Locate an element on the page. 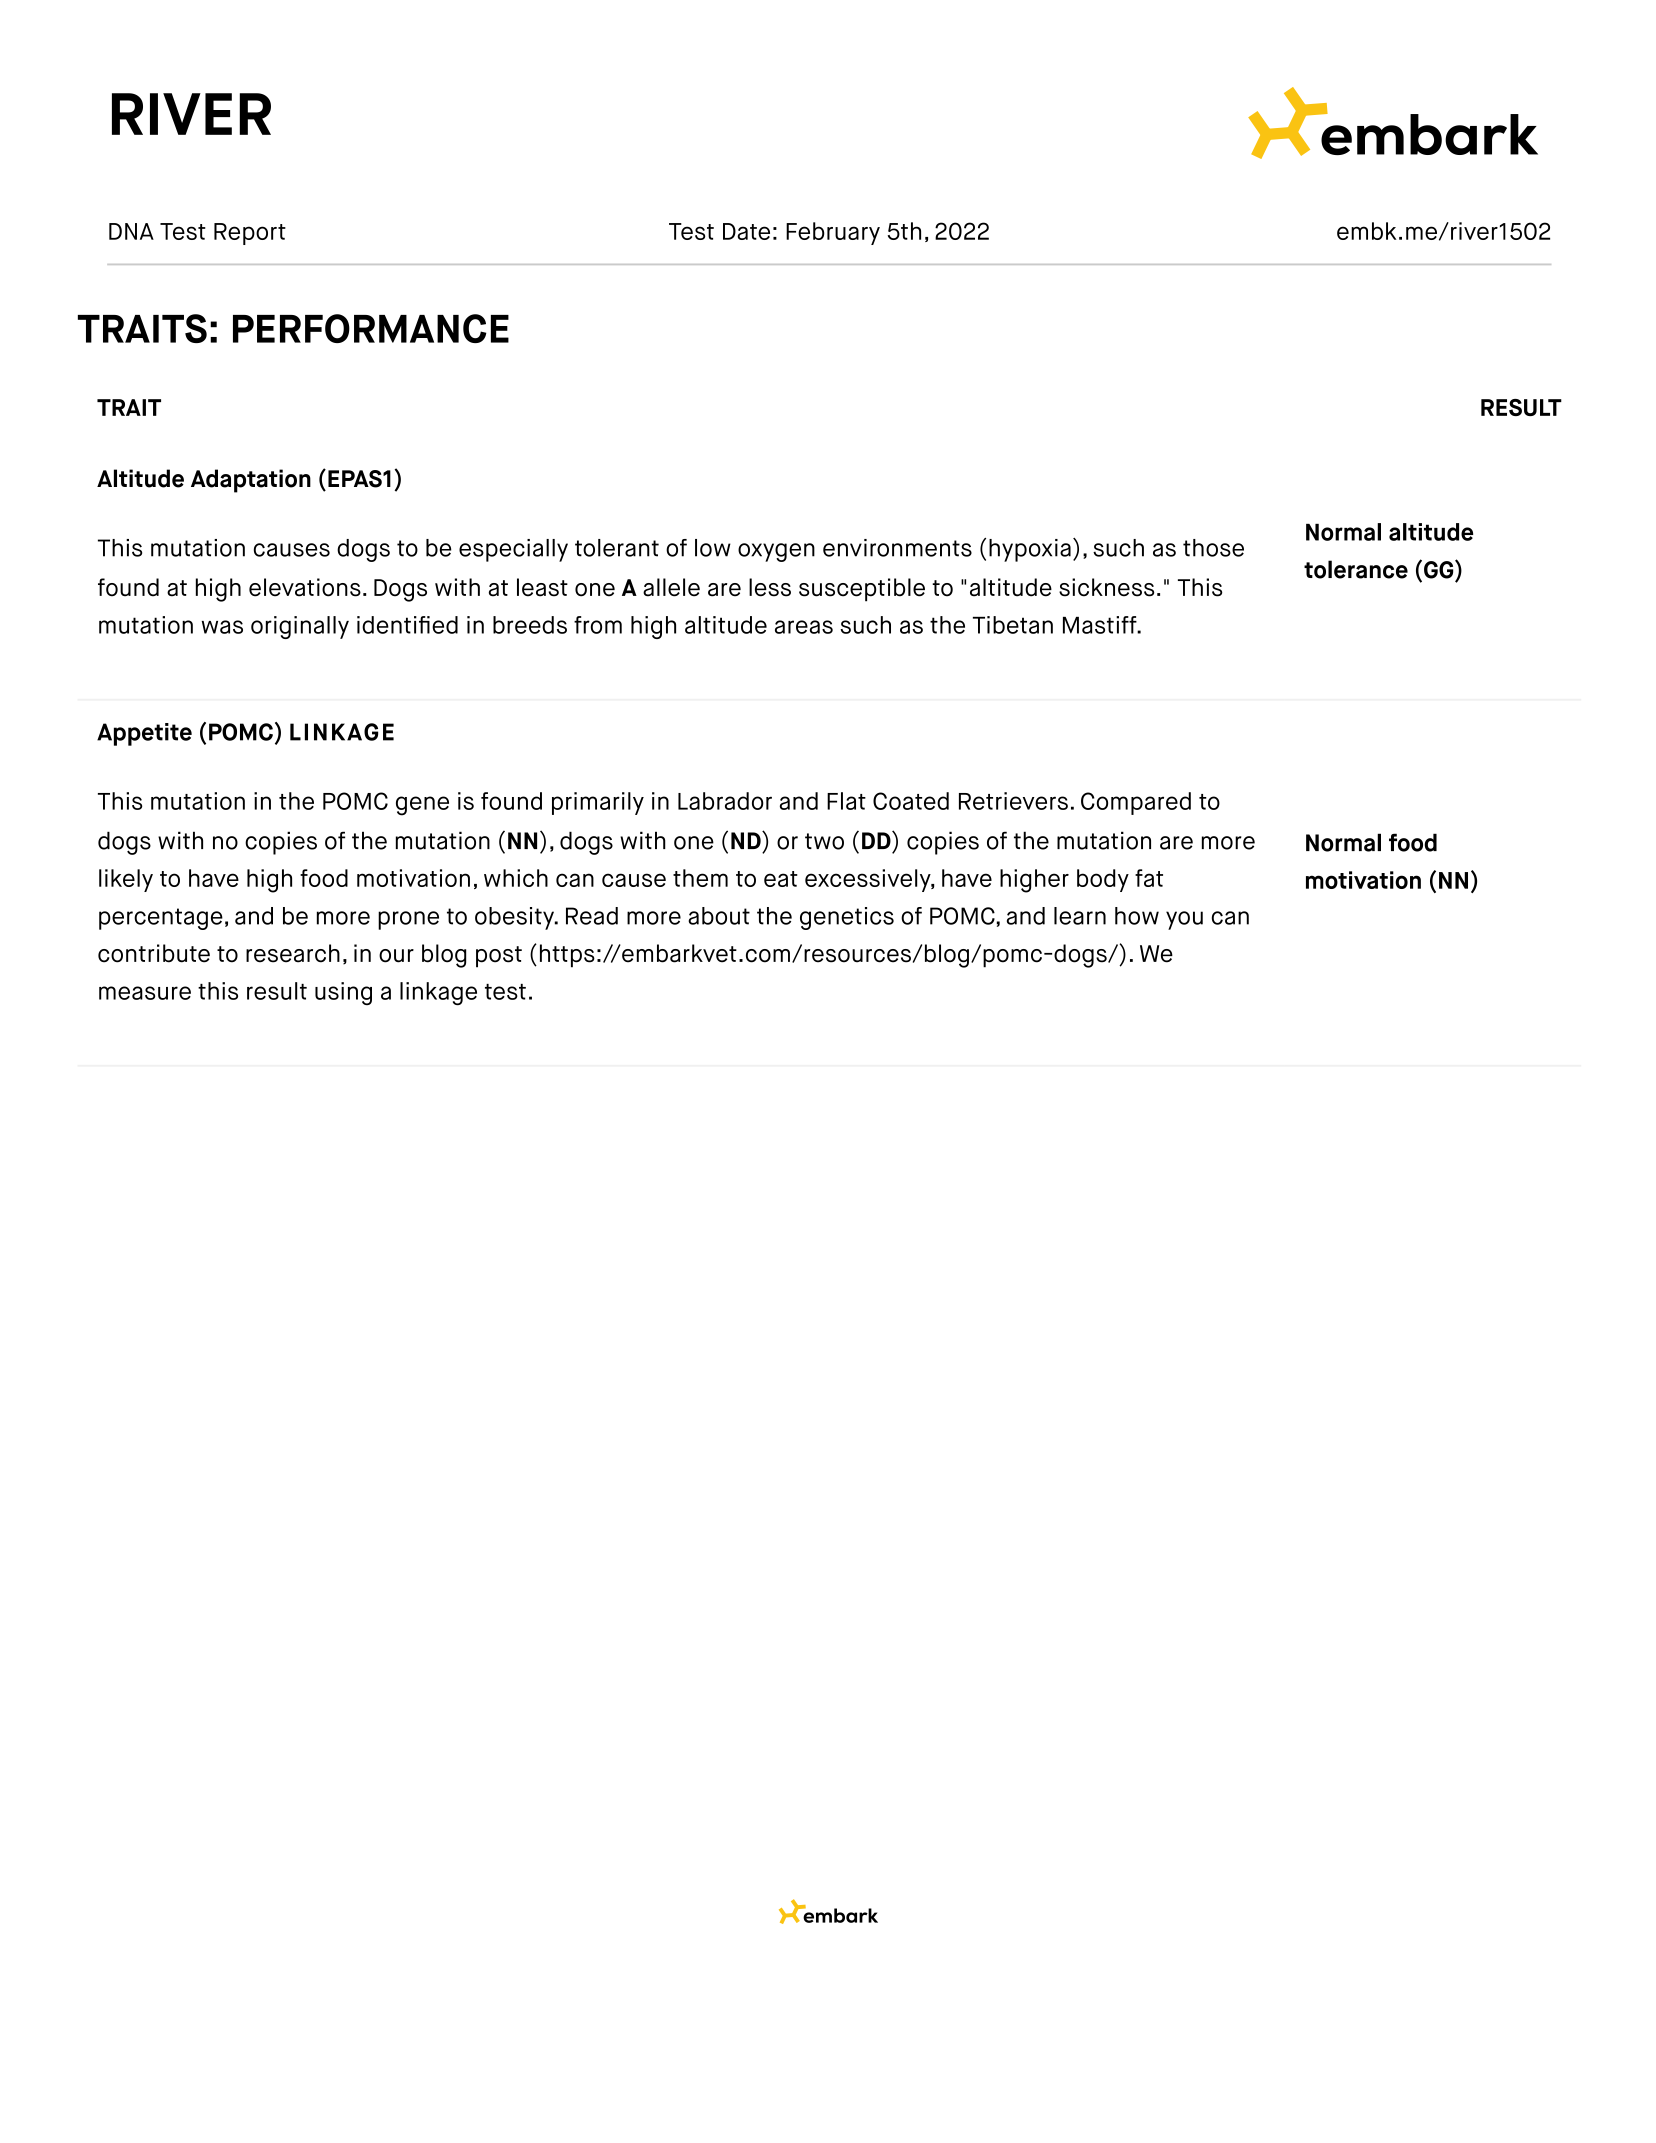 This document has height=2143, width=1656. research is located at coordinates (293, 953).
